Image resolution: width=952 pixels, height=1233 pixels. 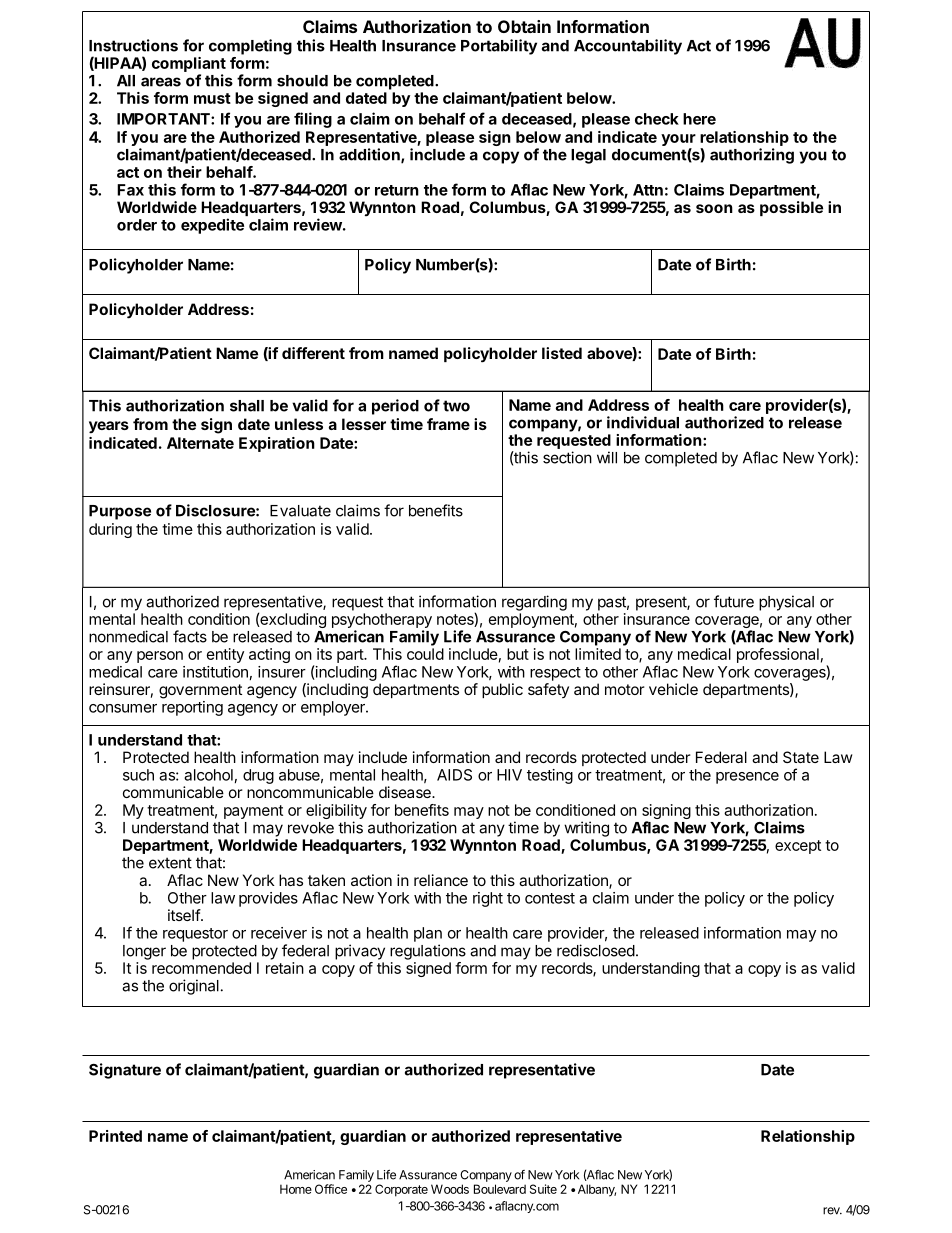 I want to click on Woods, so click(x=450, y=1189).
